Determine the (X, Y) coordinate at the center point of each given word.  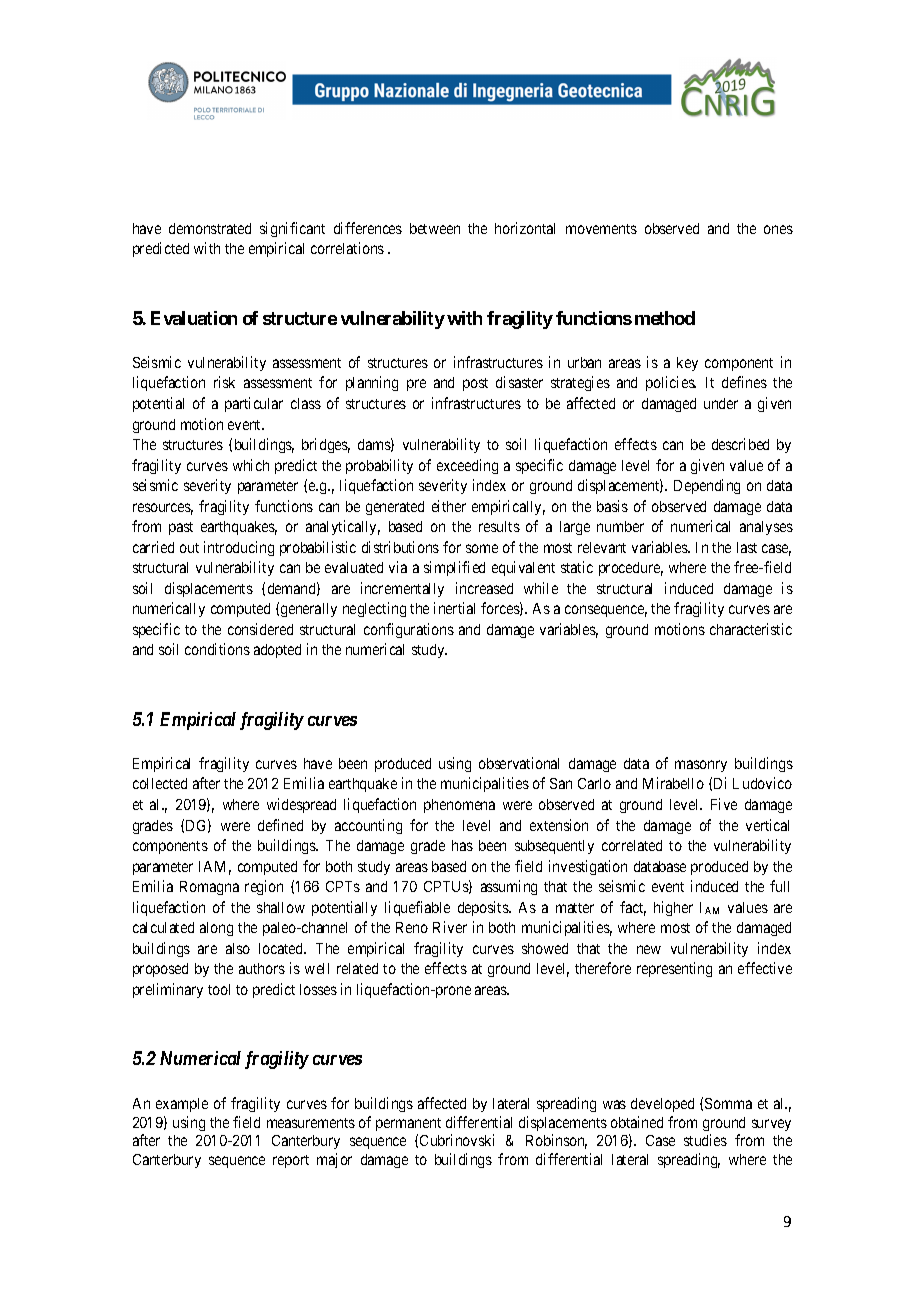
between (435, 228)
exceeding (467, 466)
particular (254, 404)
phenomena (459, 806)
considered (260, 629)
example (182, 1105)
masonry (701, 766)
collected (160, 783)
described (740, 444)
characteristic (751, 629)
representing (674, 969)
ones (778, 229)
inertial (454, 608)
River (450, 927)
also (238, 948)
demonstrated (210, 228)
